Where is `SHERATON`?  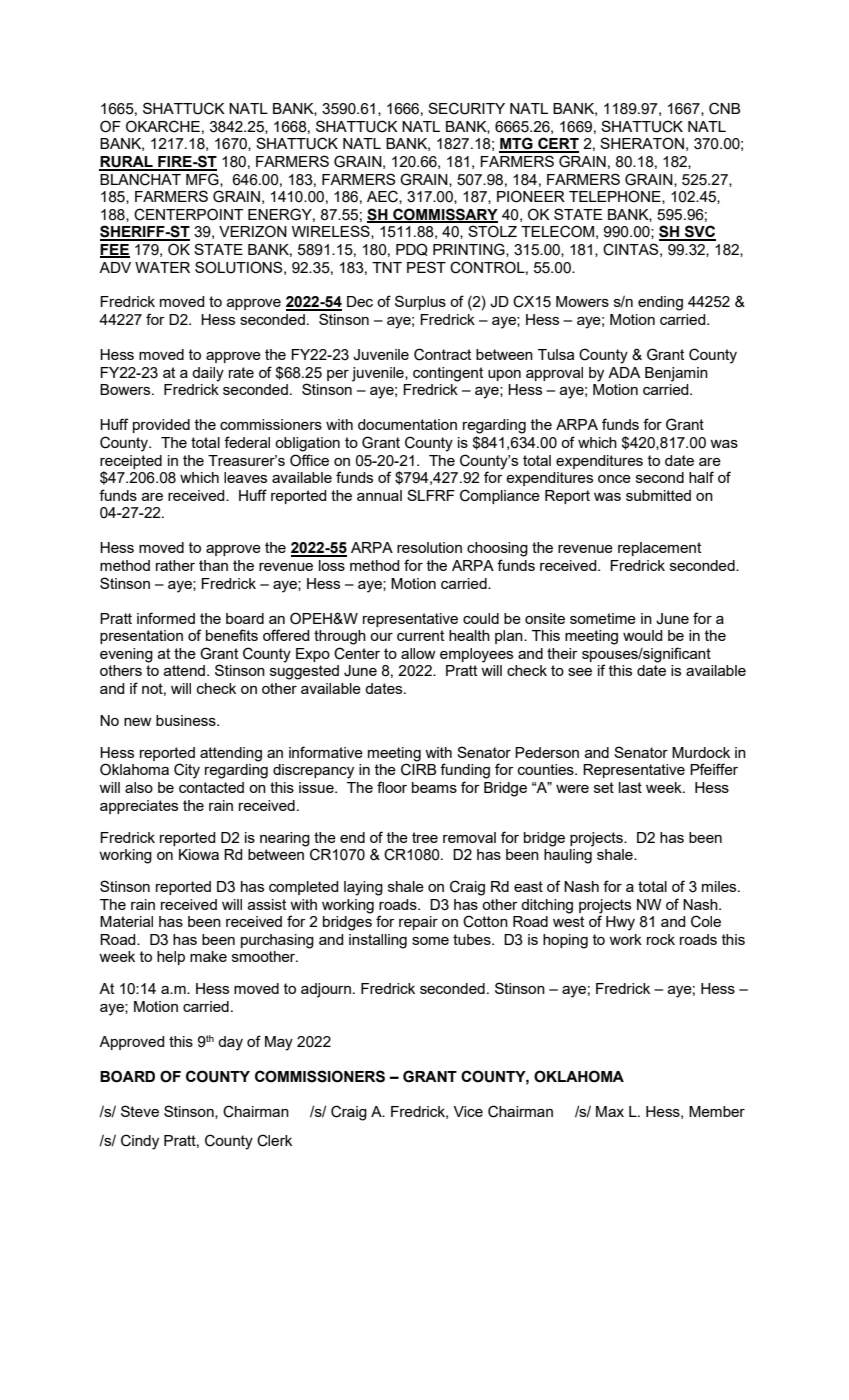 SHERATON is located at coordinates (642, 143).
